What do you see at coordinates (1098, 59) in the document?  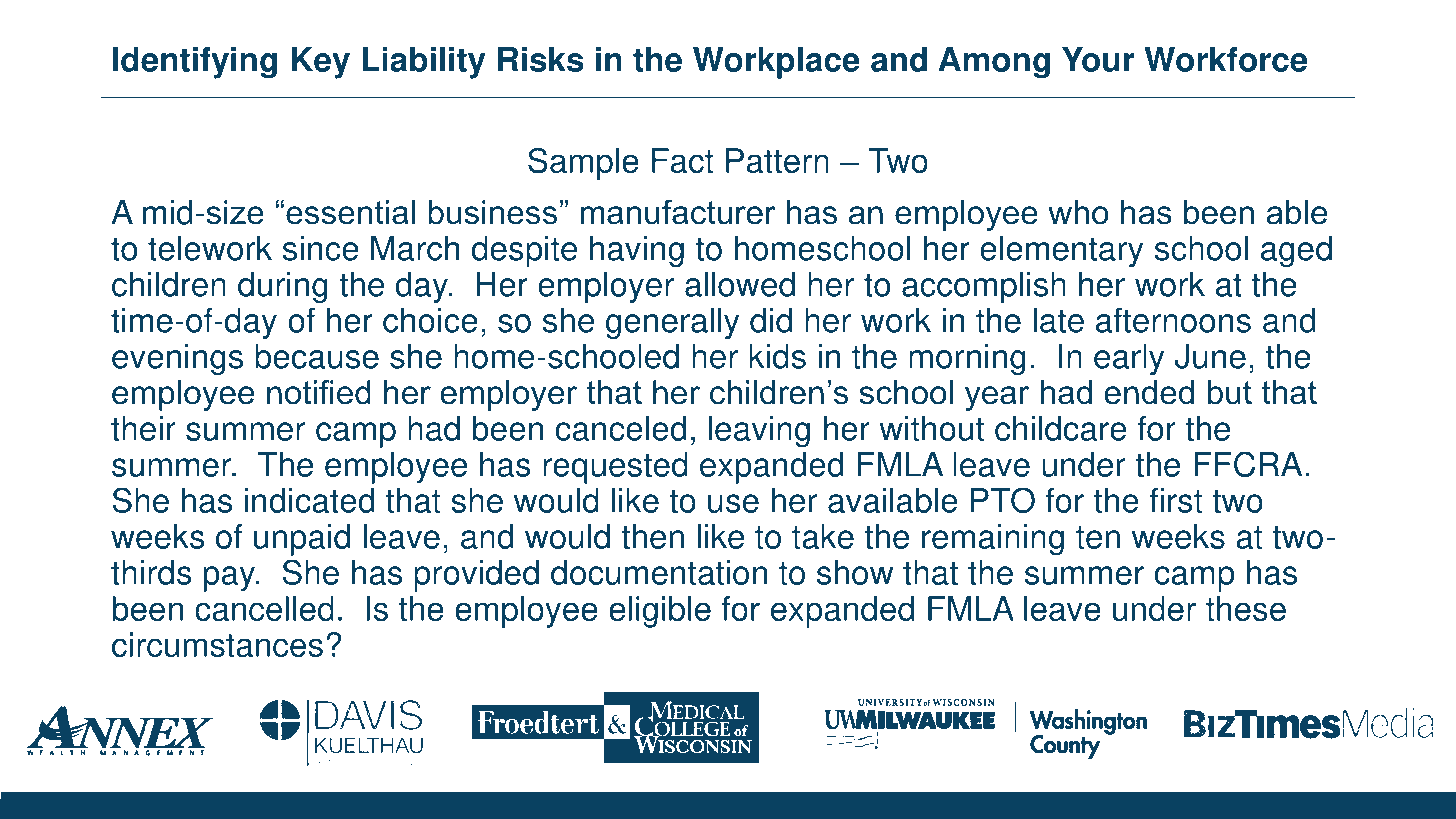 I see `Your` at bounding box center [1098, 59].
